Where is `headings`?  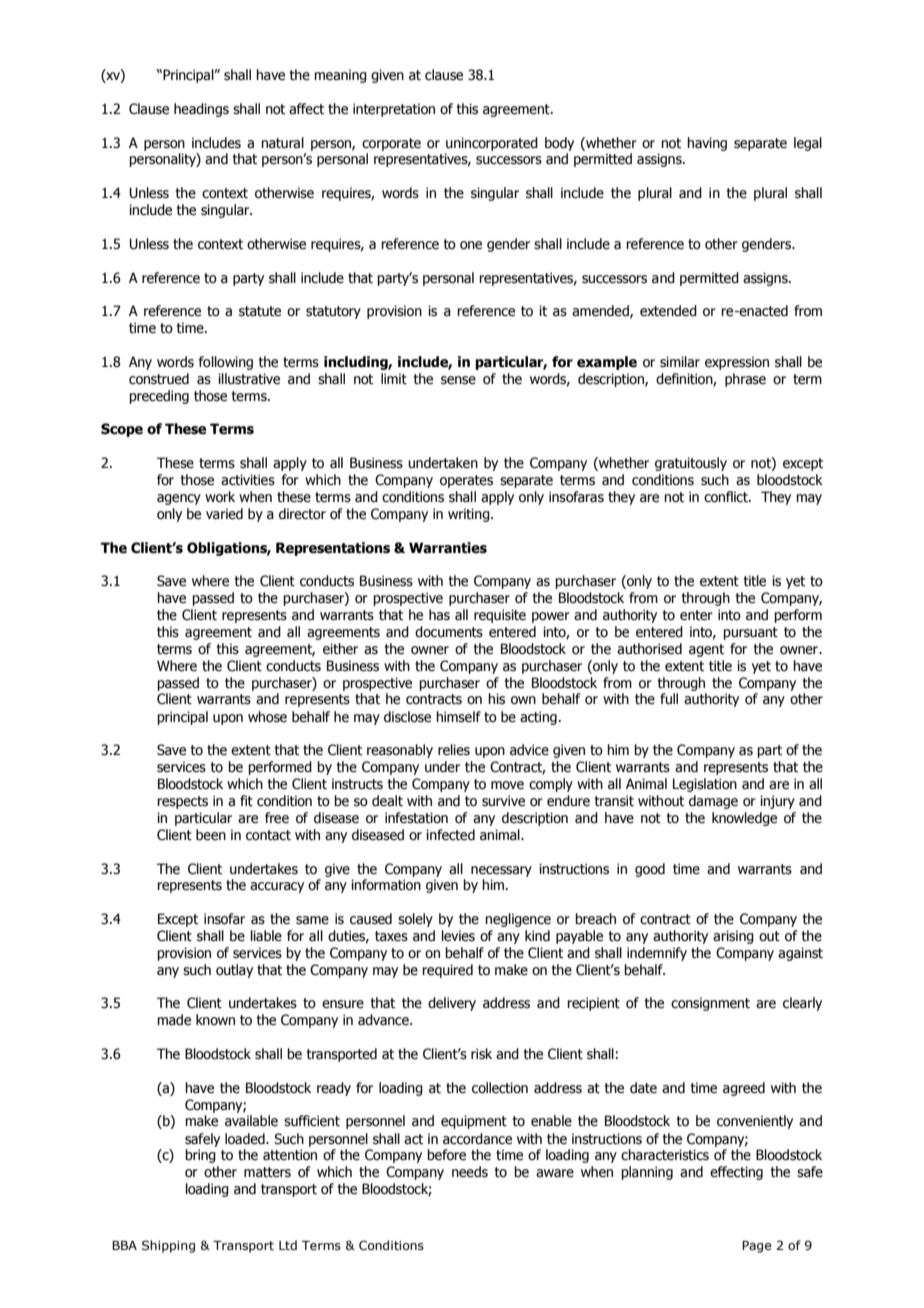 headings is located at coordinates (201, 110).
